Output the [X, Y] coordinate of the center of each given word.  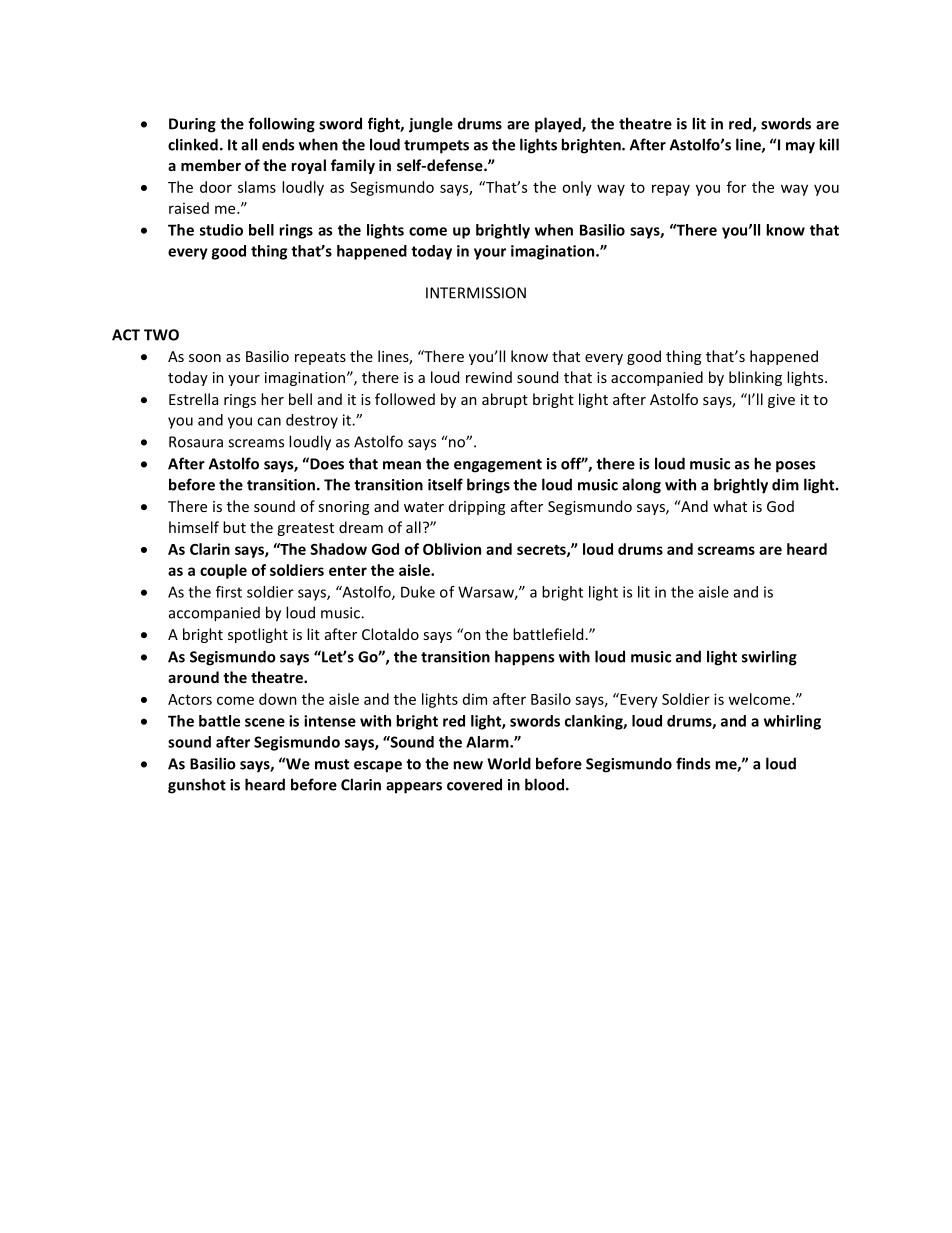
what [730, 506]
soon [205, 358]
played [559, 125]
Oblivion [452, 549]
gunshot [197, 786]
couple [223, 571]
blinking [755, 378]
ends [278, 144]
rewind [489, 377]
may [800, 148]
